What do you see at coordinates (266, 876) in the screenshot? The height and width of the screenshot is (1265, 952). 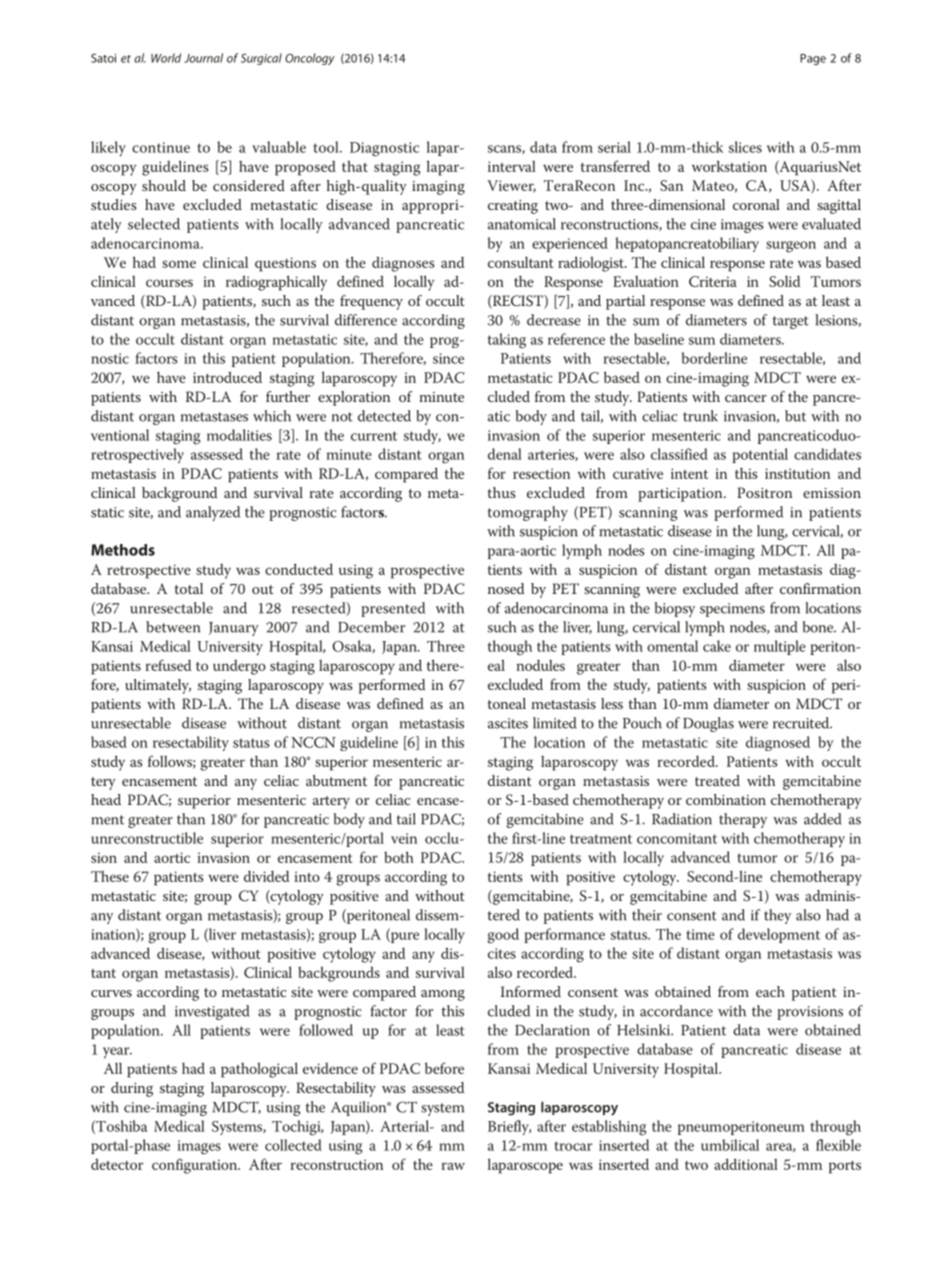 I see `divided` at bounding box center [266, 876].
